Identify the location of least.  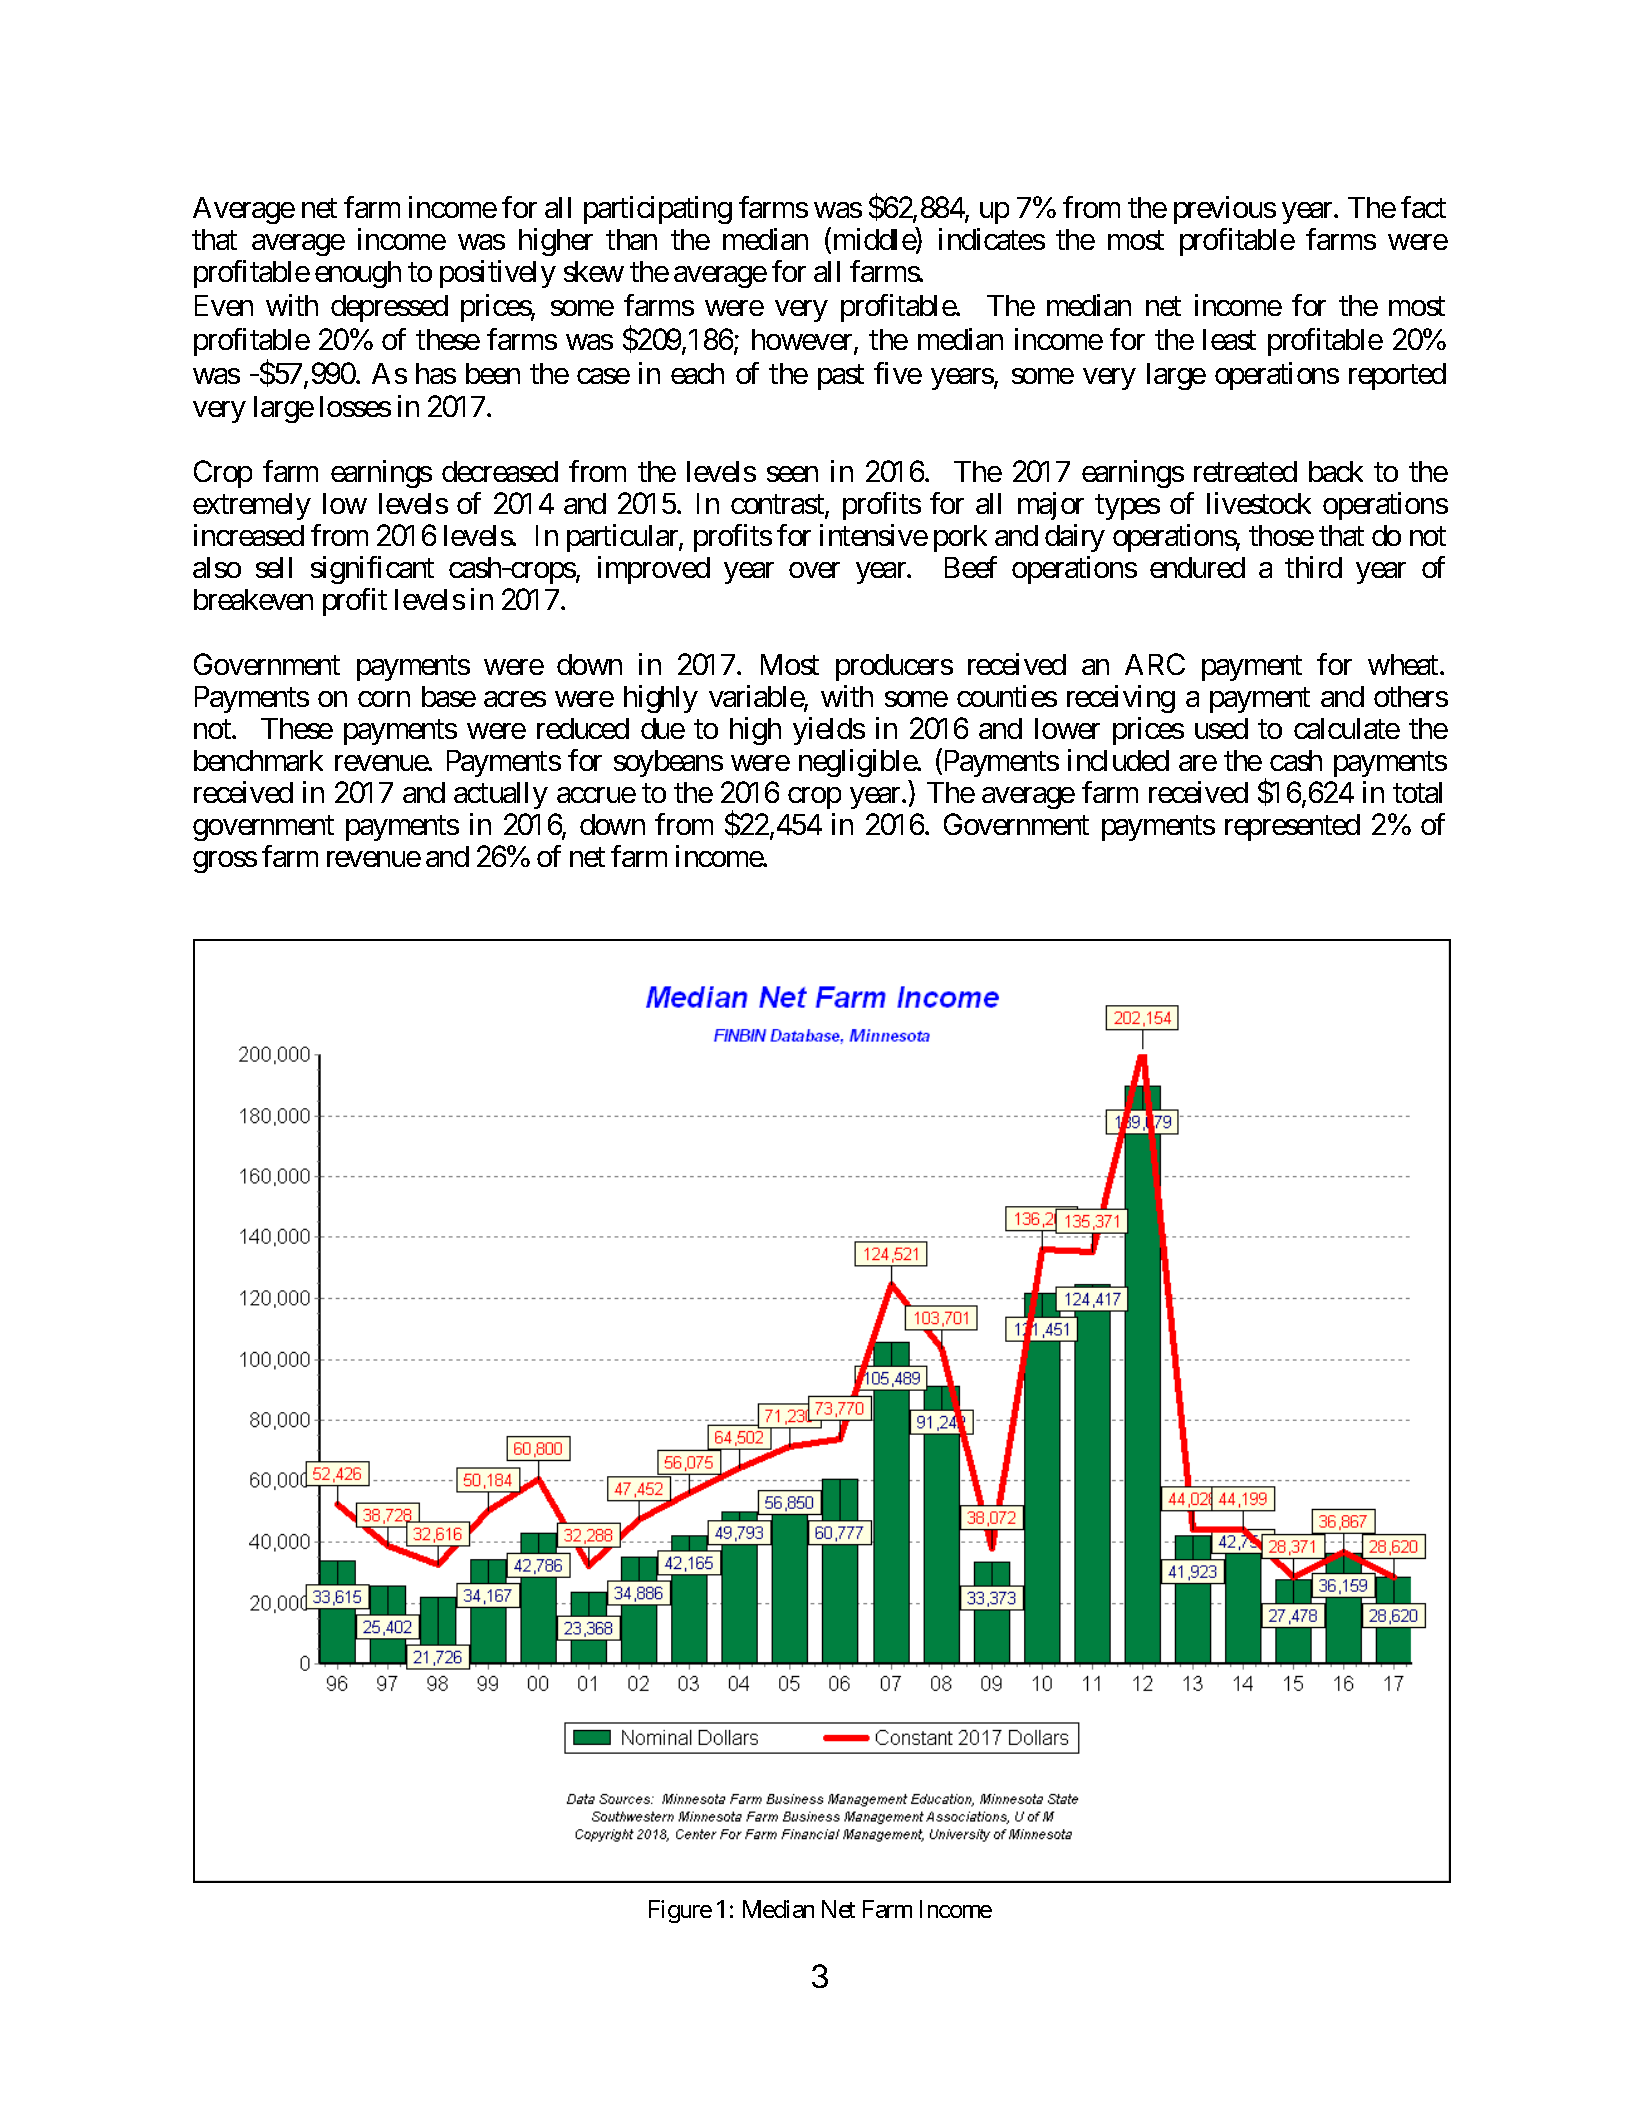
(1229, 339).
